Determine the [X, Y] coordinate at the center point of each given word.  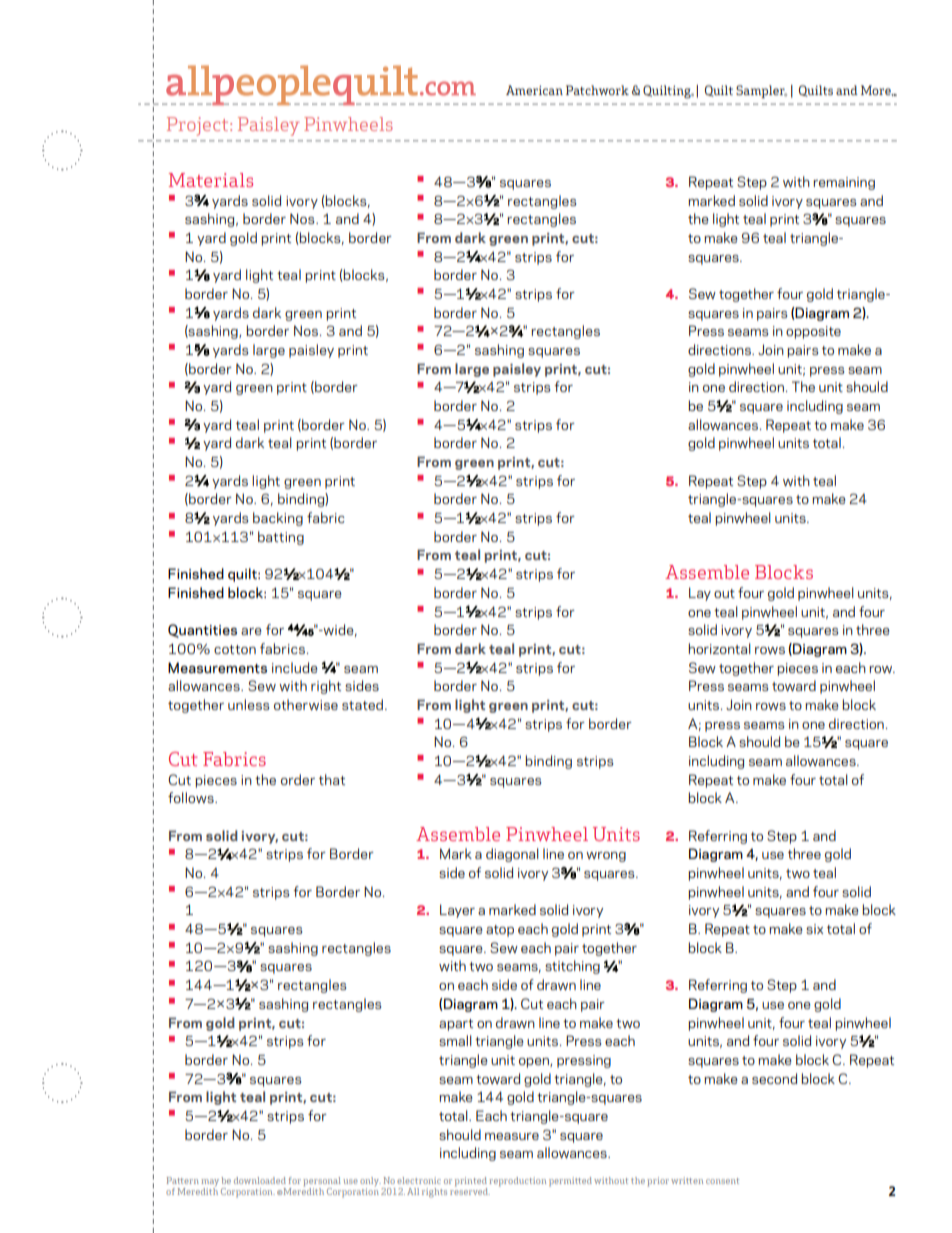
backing [278, 519]
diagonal [512, 855]
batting [281, 538]
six [814, 929]
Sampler [761, 91]
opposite [813, 332]
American [534, 90]
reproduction [517, 1182]
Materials [211, 180]
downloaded [260, 1180]
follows [192, 797]
